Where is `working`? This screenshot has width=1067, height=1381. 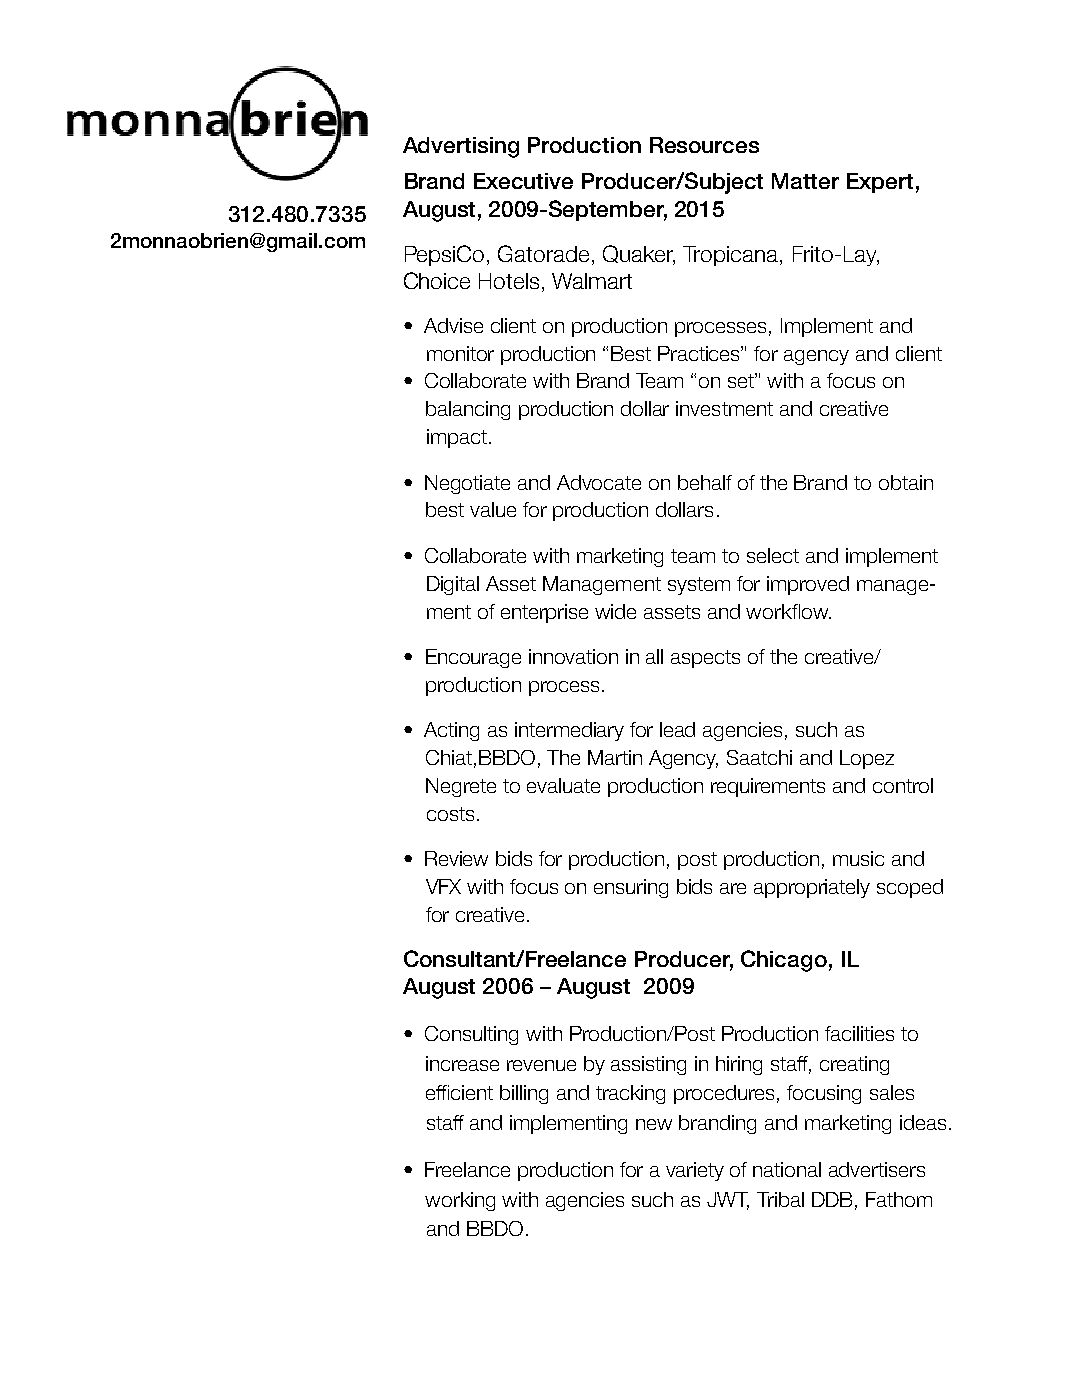 working is located at coordinates (460, 1201).
